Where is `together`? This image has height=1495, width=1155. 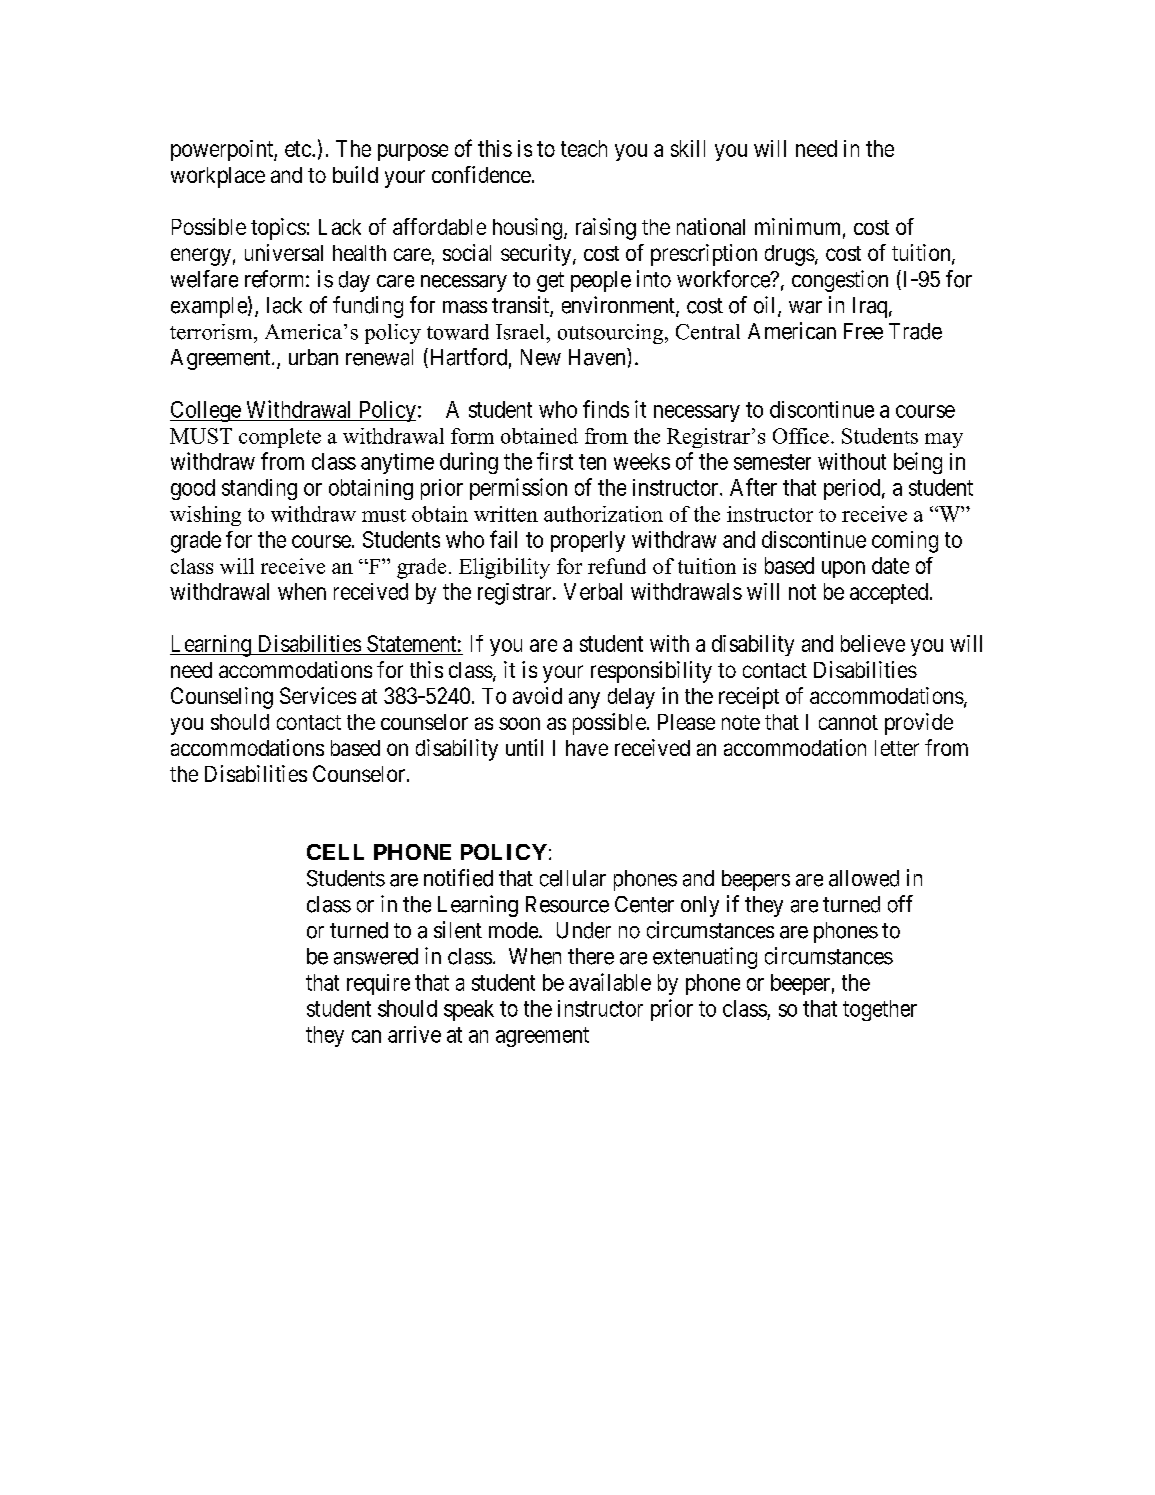
together is located at coordinates (880, 1010).
